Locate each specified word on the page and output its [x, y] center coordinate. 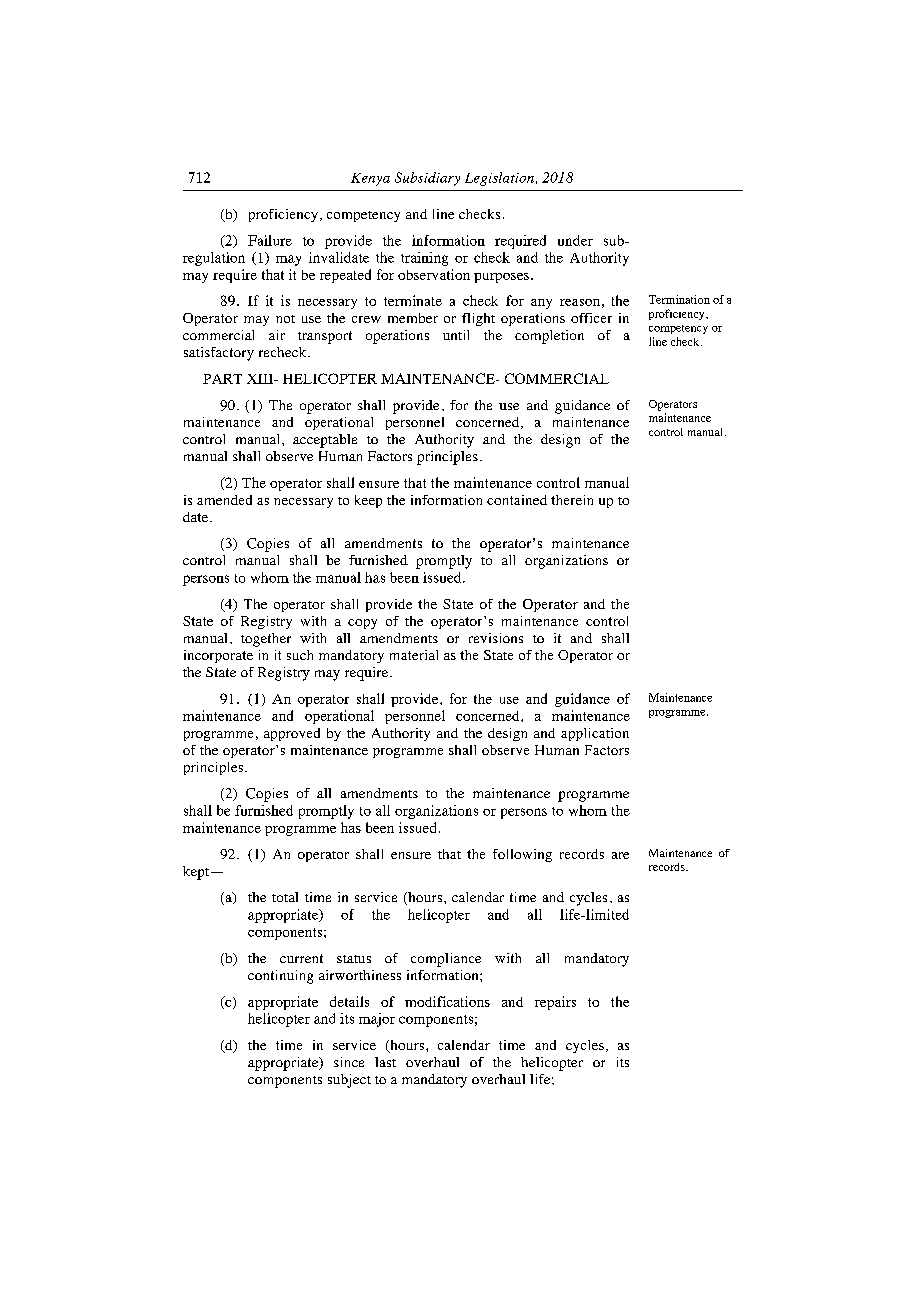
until [456, 335]
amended [224, 500]
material [414, 655]
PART [222, 379]
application [595, 734]
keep [368, 501]
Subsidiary [427, 179]
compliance [446, 960]
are [620, 855]
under [575, 240]
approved [292, 734]
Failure [270, 240]
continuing [280, 977]
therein [572, 500]
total [285, 897]
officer [591, 318]
